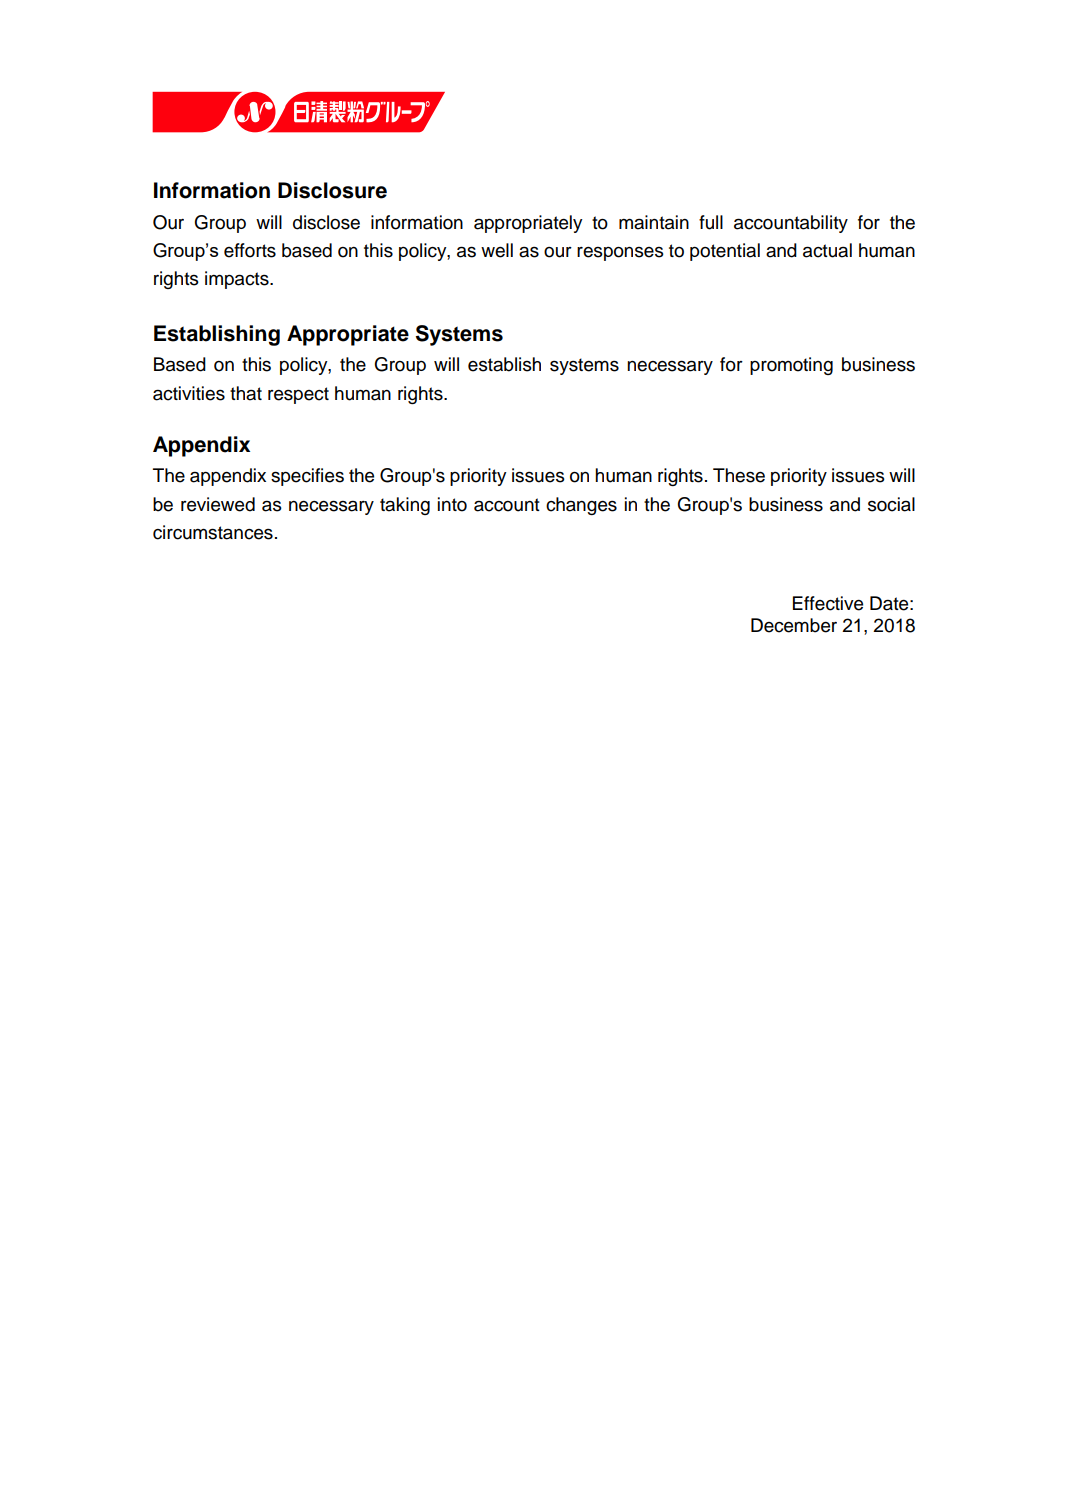 Image resolution: width=1068 pixels, height=1512 pixels. I want to click on circumstances, so click(213, 532).
